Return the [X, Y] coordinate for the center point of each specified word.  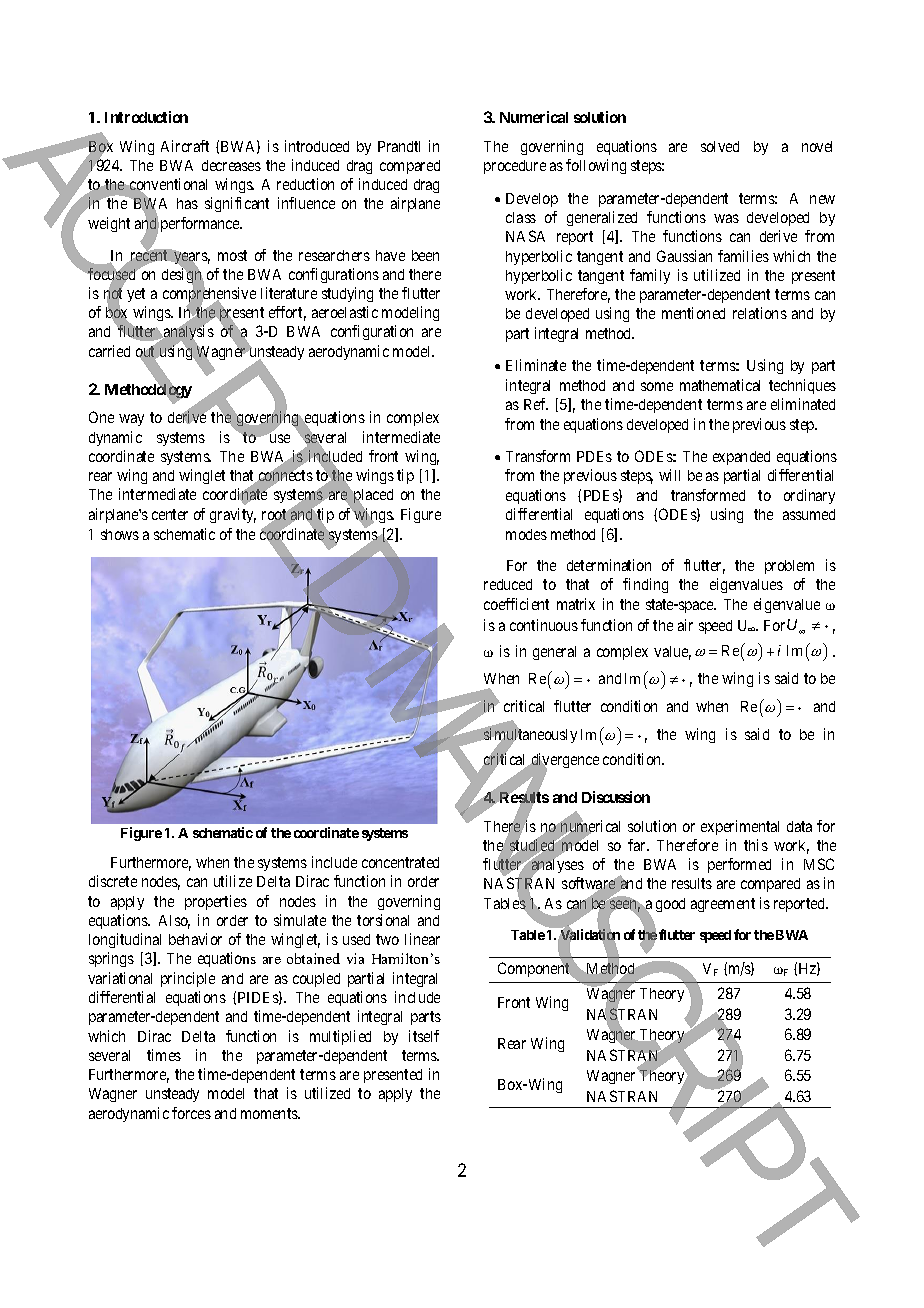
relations [760, 313]
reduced [508, 584]
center [170, 514]
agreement [723, 905]
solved [720, 146]
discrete [113, 881]
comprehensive [209, 295]
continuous [544, 625]
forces [191, 1113]
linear [422, 939]
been [425, 255]
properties [216, 902]
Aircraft [185, 146]
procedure [515, 167]
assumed [809, 514]
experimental [740, 827]
